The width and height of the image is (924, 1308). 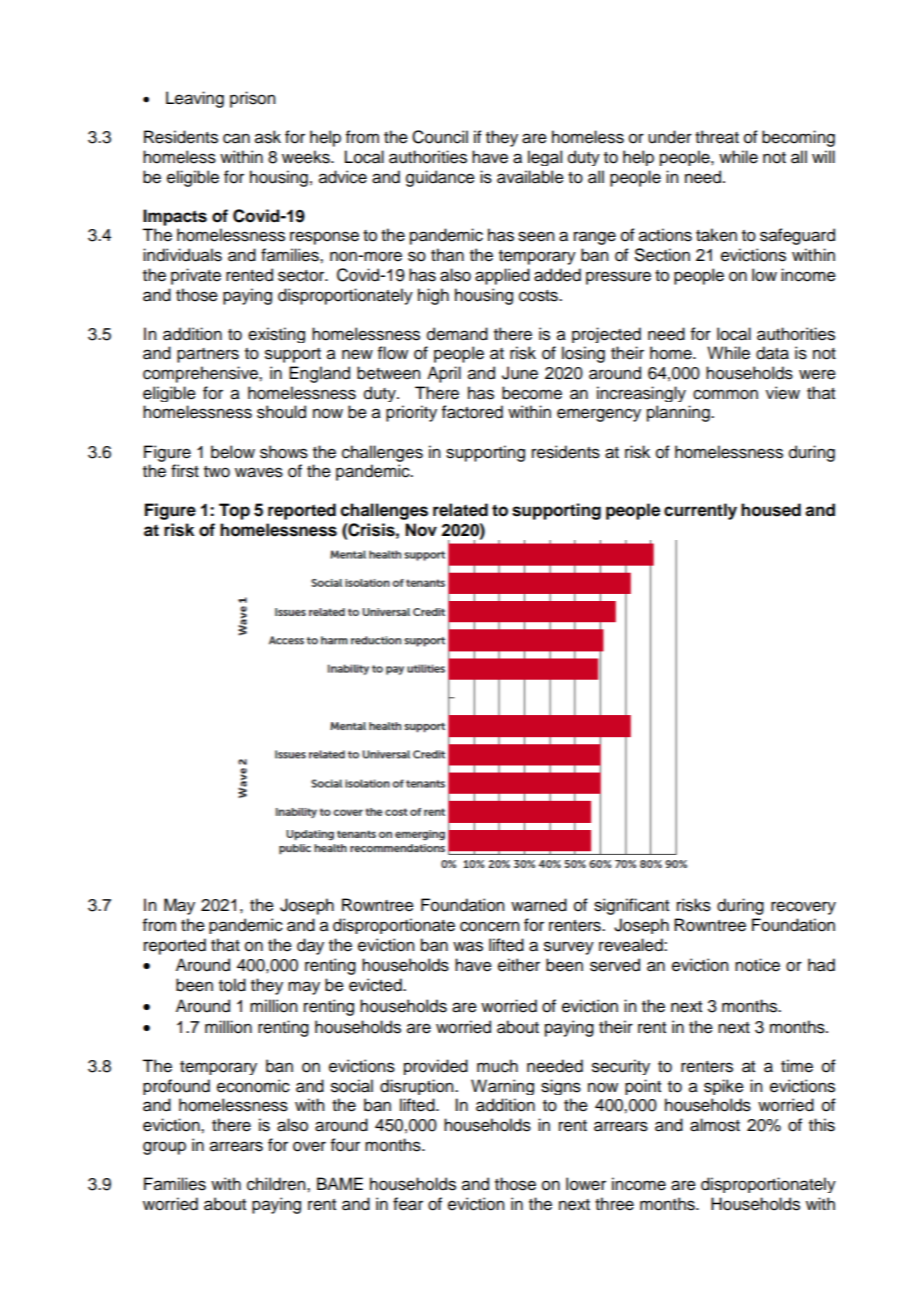 What do you see at coordinates (277, 1184) in the image?
I see `children` at bounding box center [277, 1184].
